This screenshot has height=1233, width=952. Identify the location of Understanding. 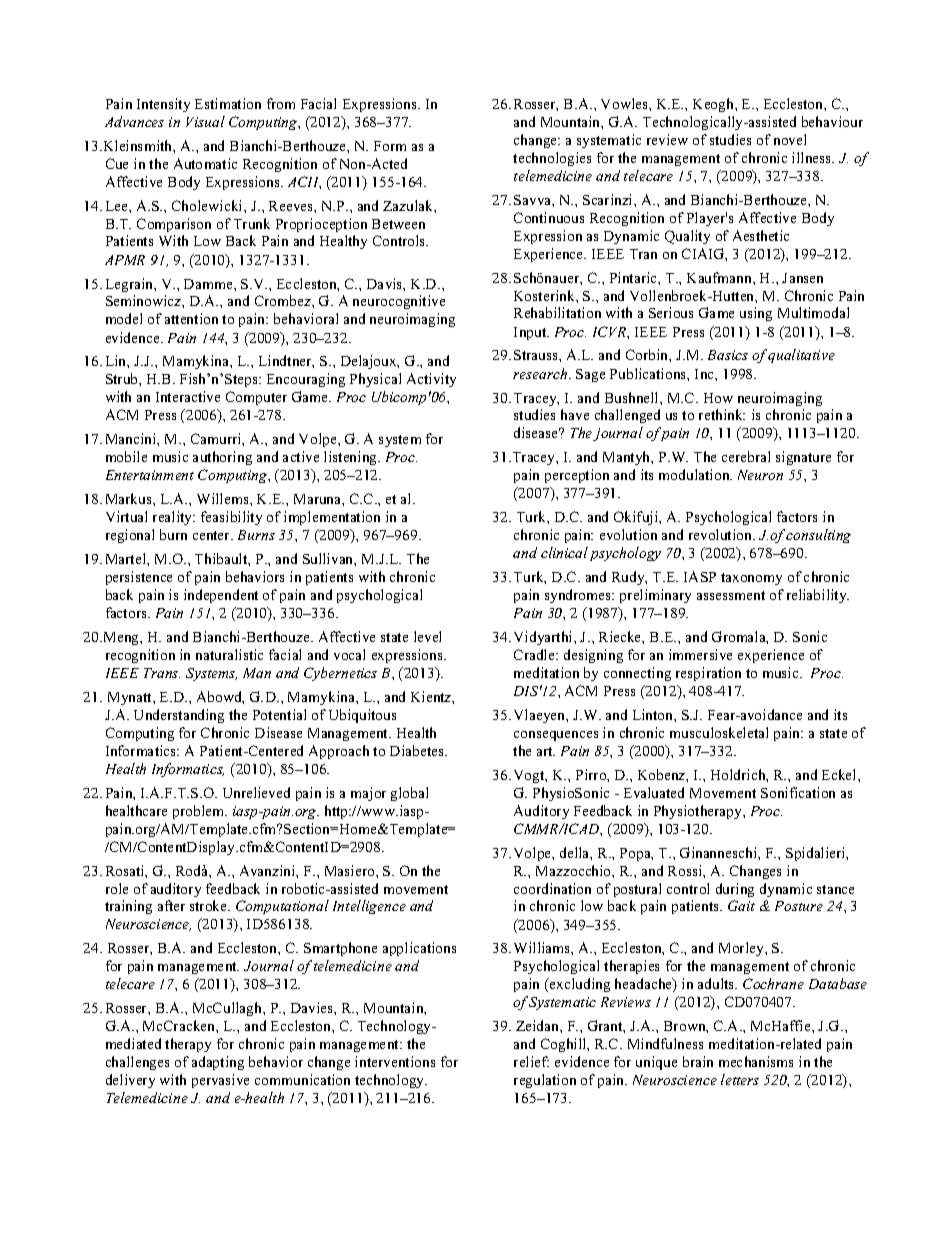
(179, 716).
